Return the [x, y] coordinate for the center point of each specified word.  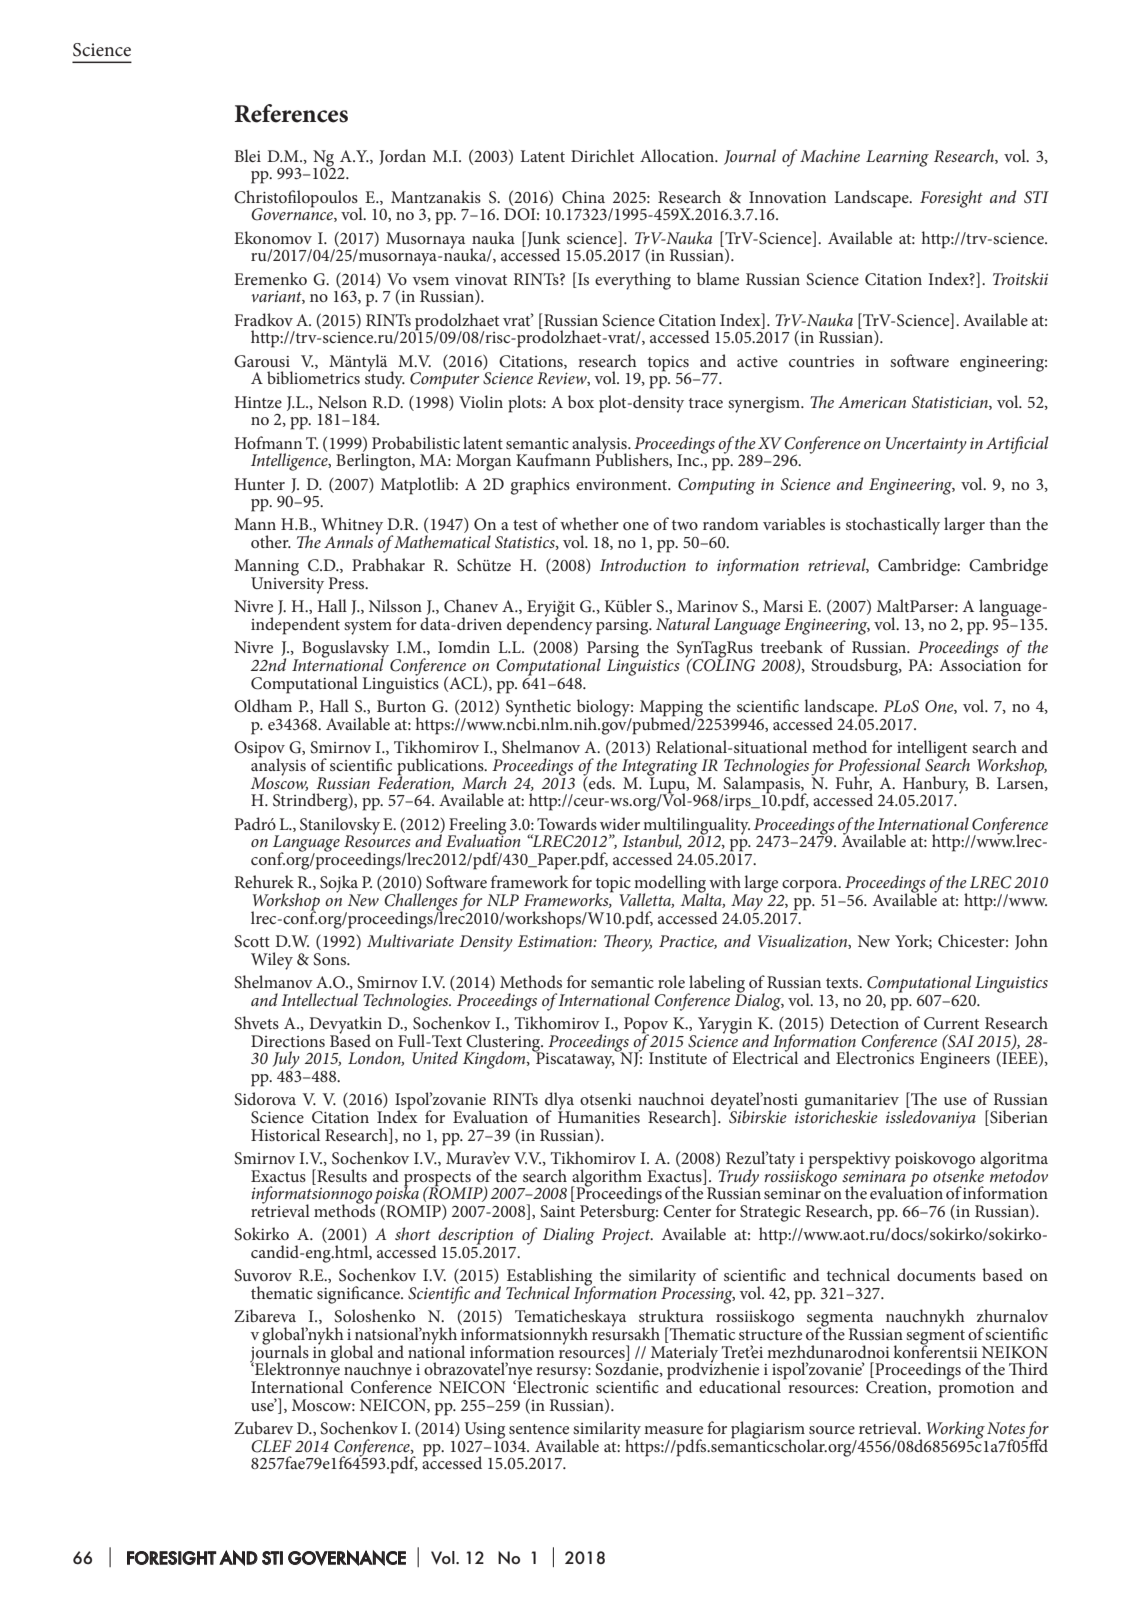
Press [348, 583]
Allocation [678, 155]
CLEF [271, 1446]
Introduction [643, 564]
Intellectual [319, 999]
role [671, 981]
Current [951, 1023]
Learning [897, 158]
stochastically [893, 526]
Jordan [402, 157]
